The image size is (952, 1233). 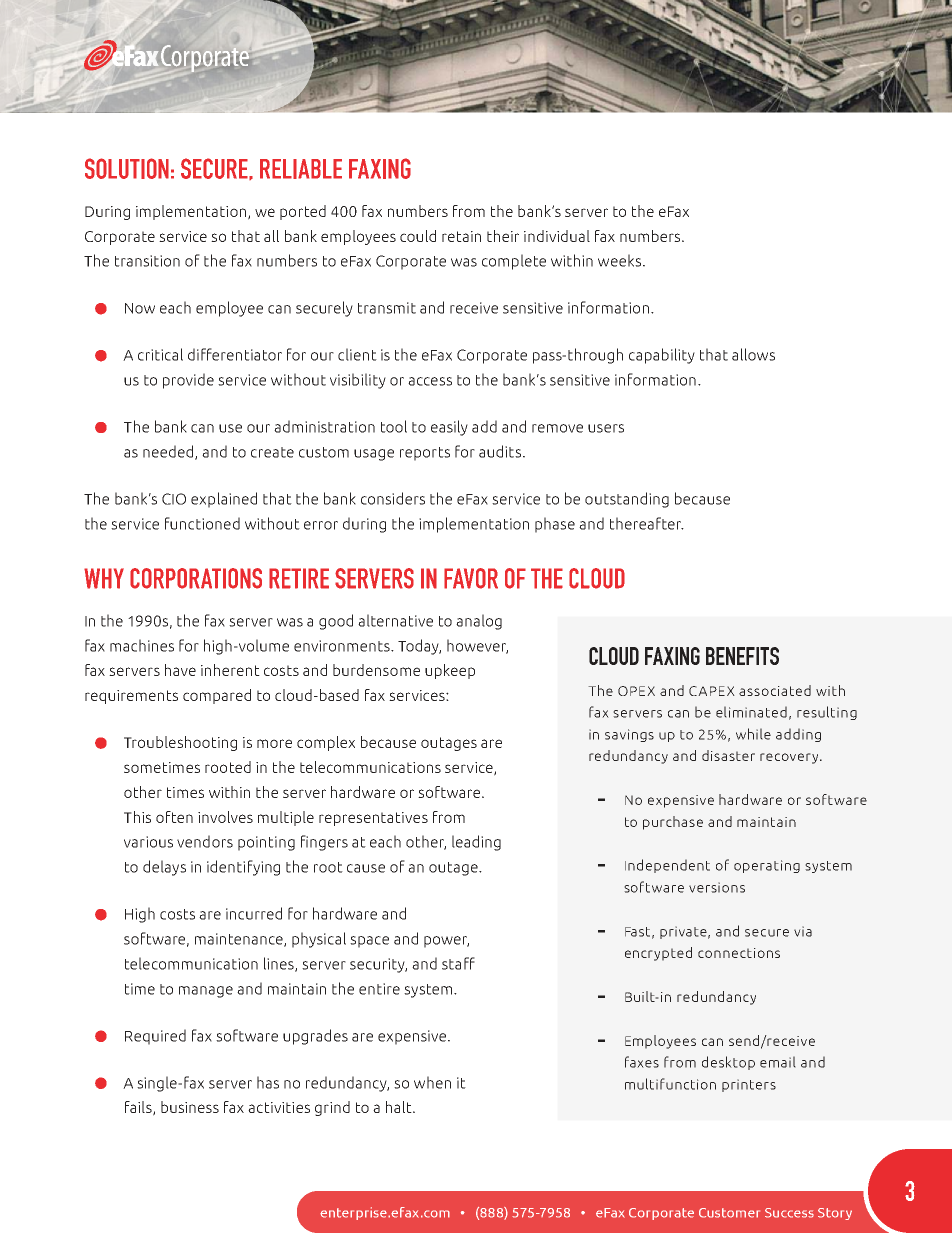 I want to click on halt, so click(x=400, y=1107).
